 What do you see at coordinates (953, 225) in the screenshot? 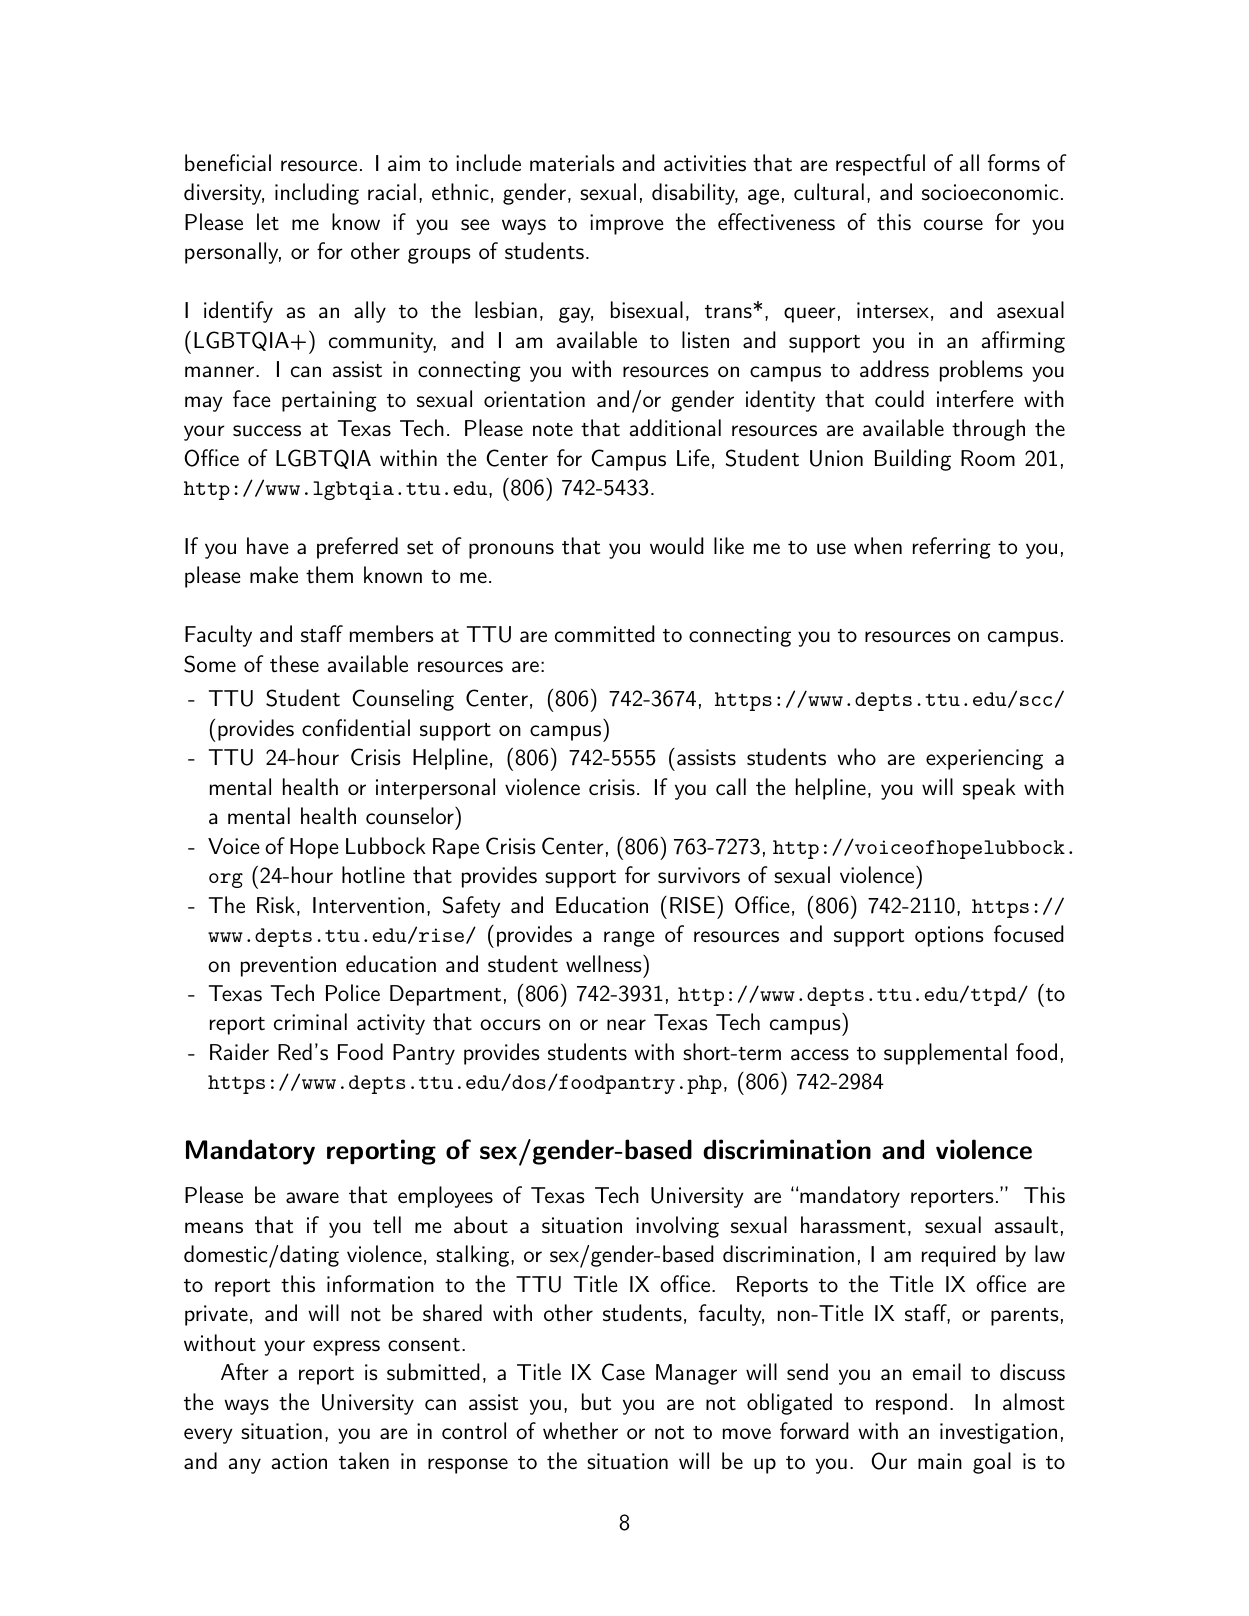
I see `course` at bounding box center [953, 225].
